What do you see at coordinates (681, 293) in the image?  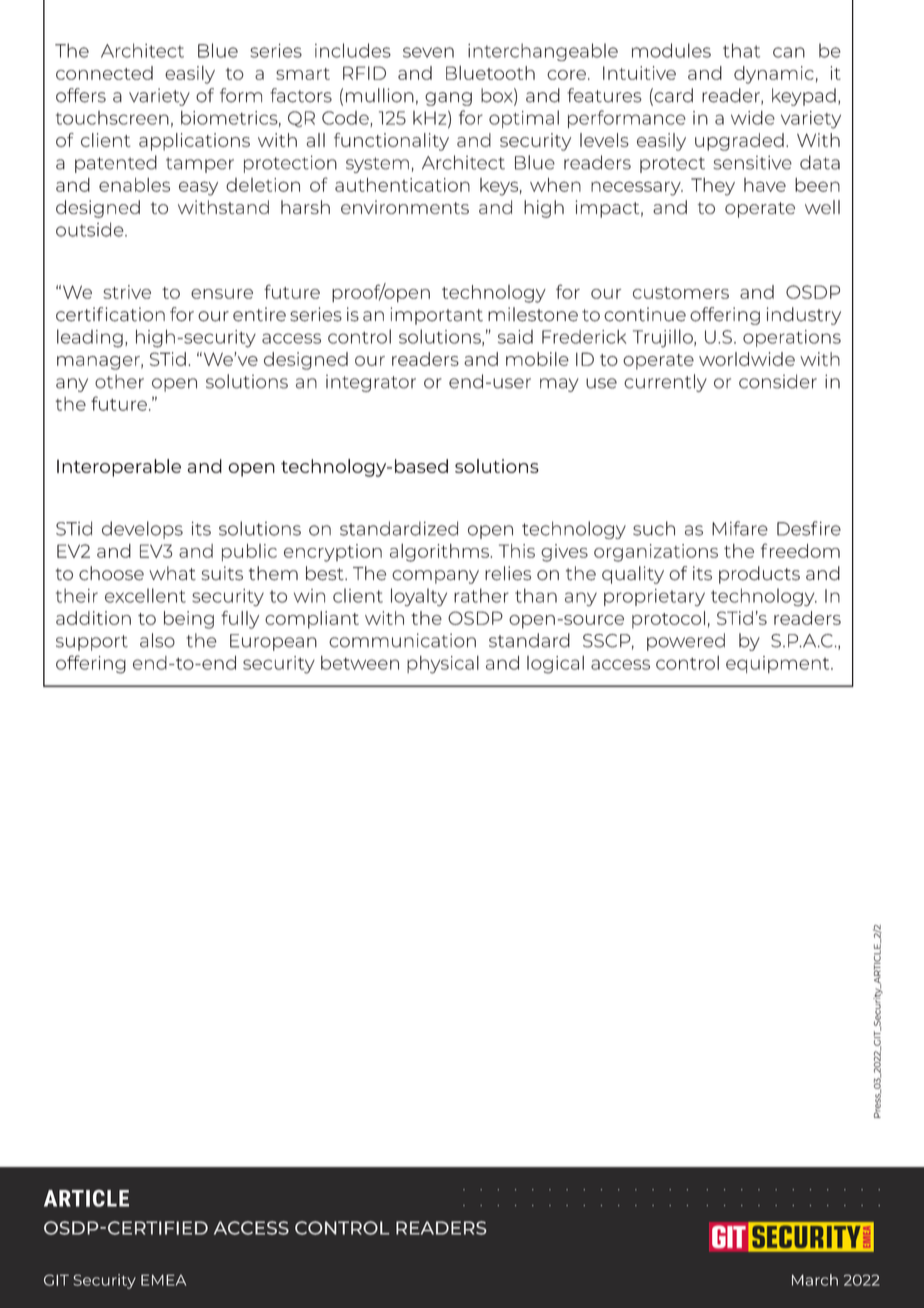 I see `customers` at bounding box center [681, 293].
